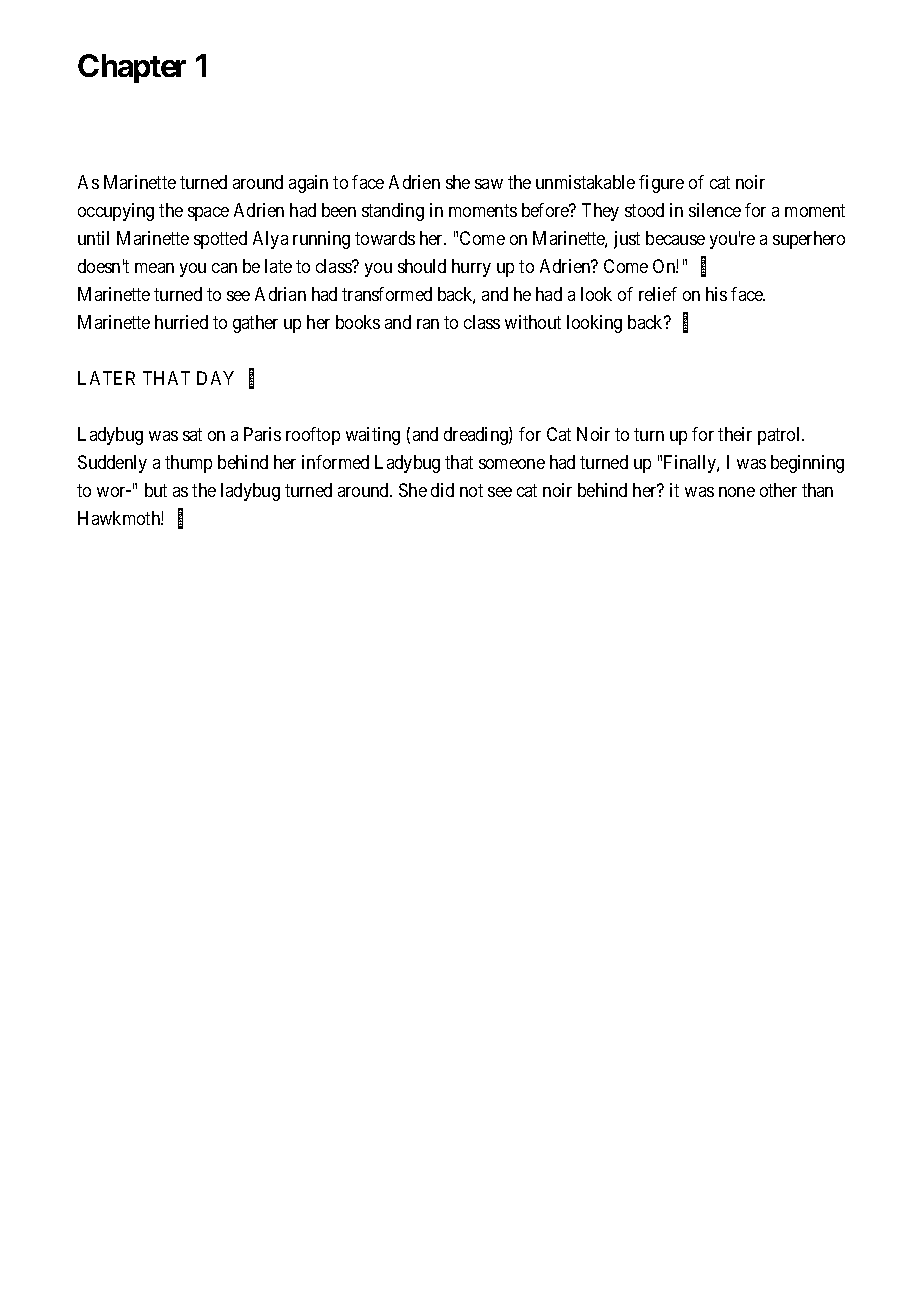 The height and width of the document is (1308, 924). Describe the element at coordinates (208, 214) in the document. I see `space` at that location.
